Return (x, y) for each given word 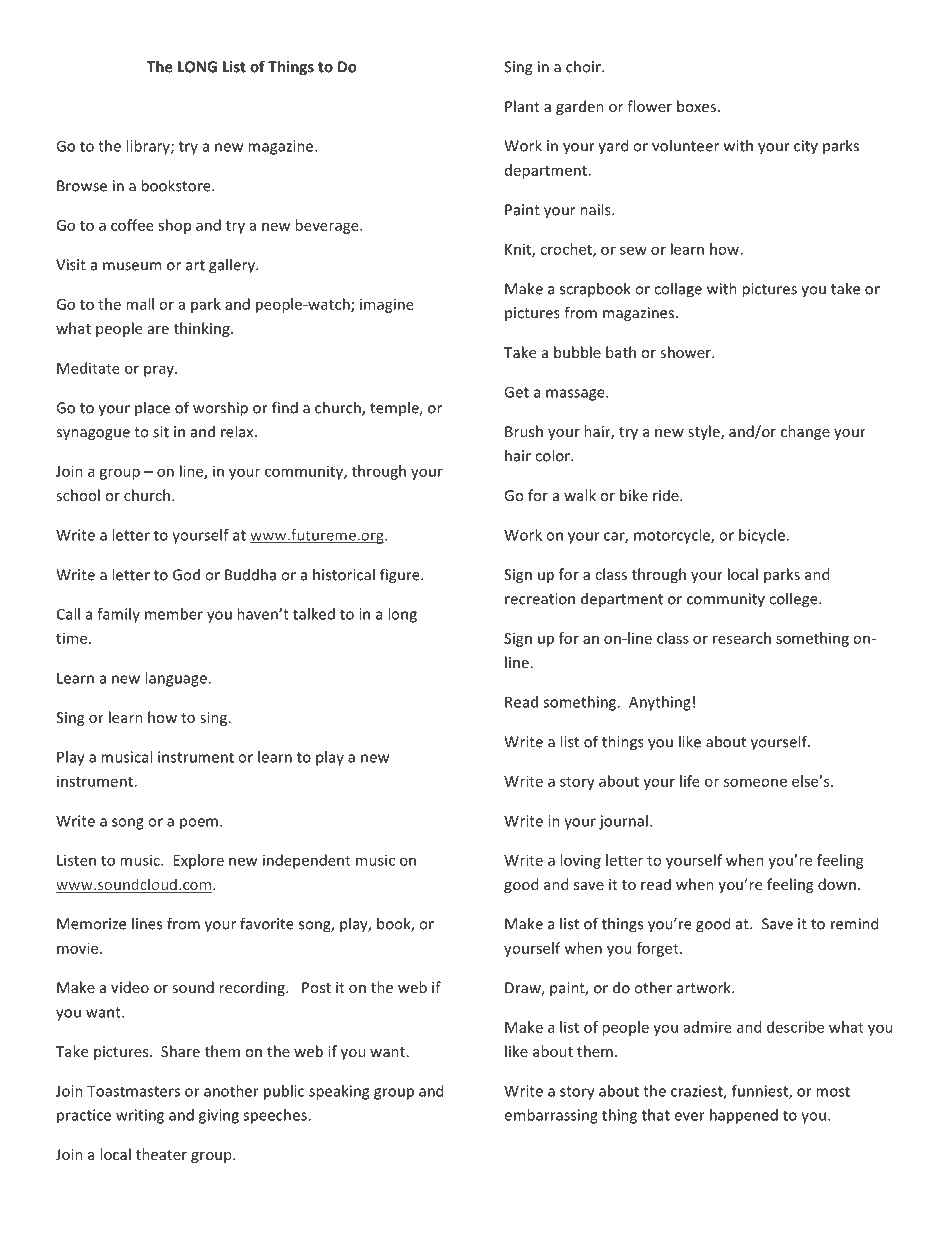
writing (140, 1116)
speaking (339, 1092)
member (174, 614)
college (794, 600)
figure (401, 576)
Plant (522, 106)
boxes (696, 106)
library (149, 147)
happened (744, 1116)
